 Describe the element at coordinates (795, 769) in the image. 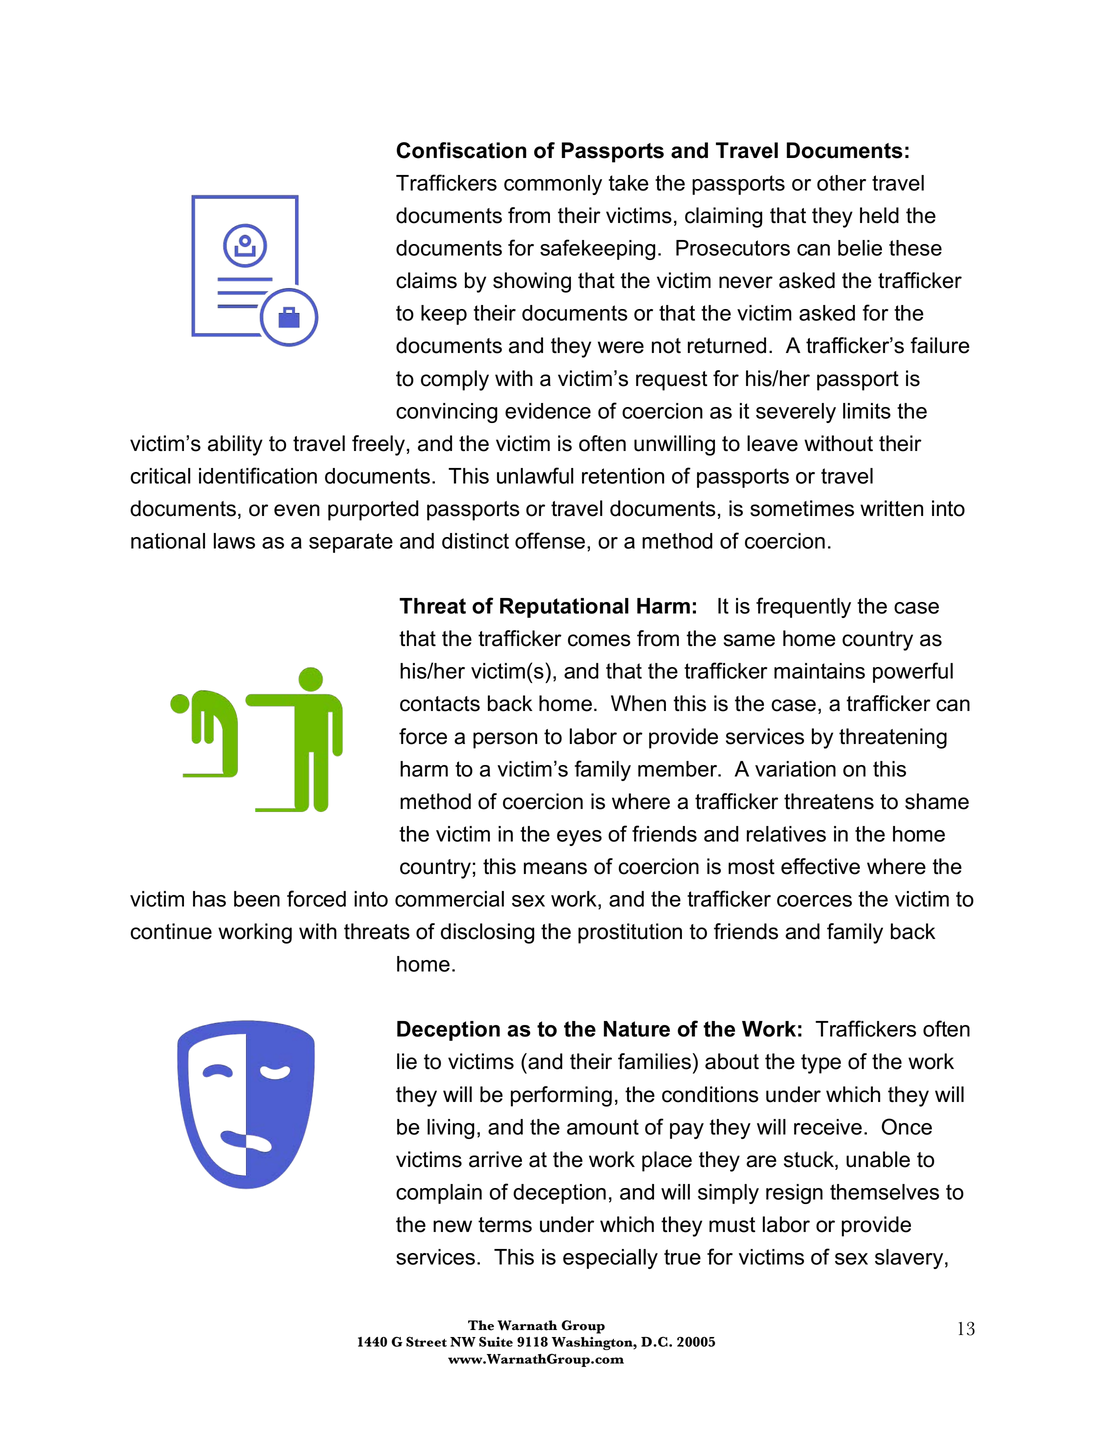

I see `variation` at that location.
